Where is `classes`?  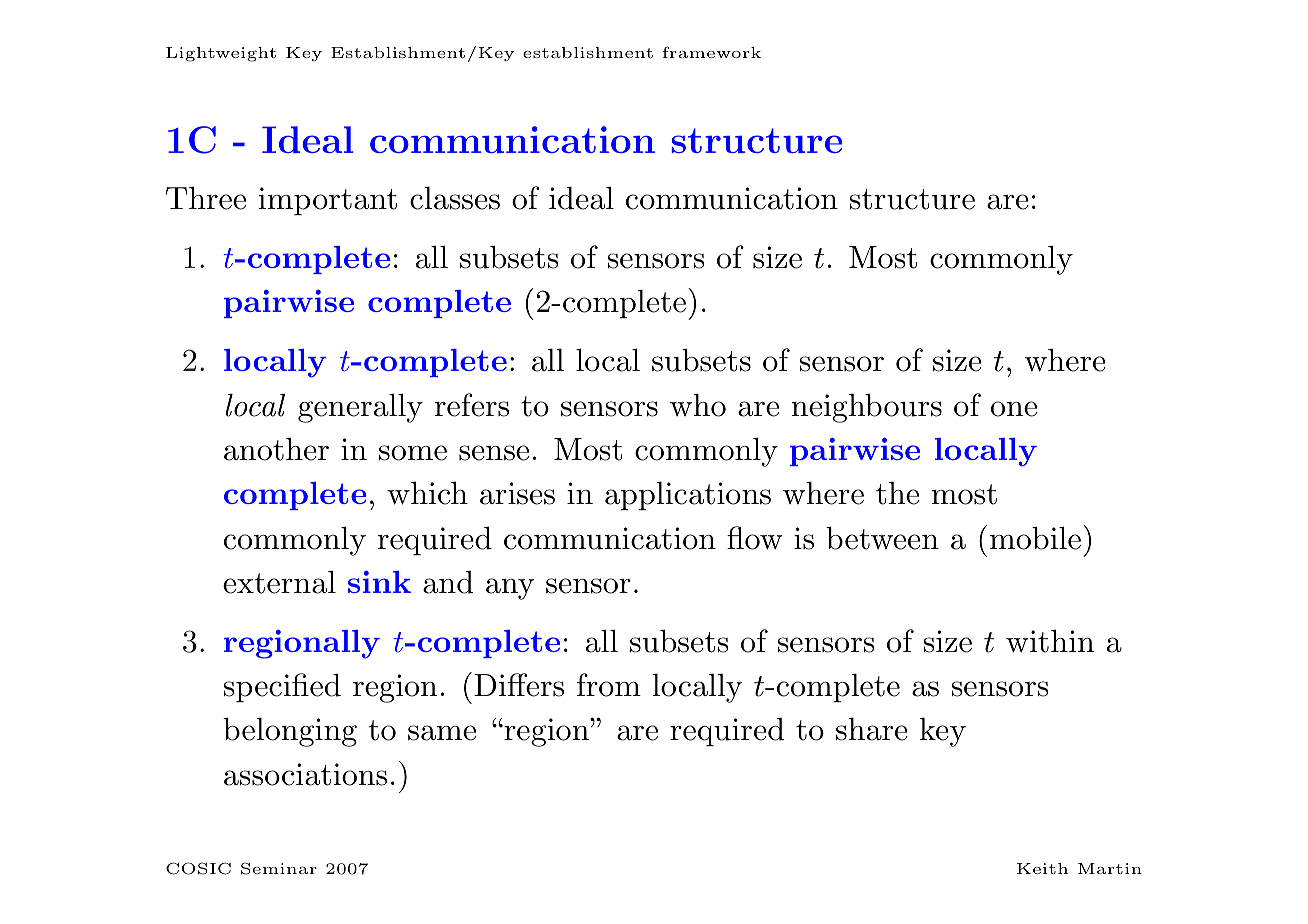
classes is located at coordinates (455, 198).
